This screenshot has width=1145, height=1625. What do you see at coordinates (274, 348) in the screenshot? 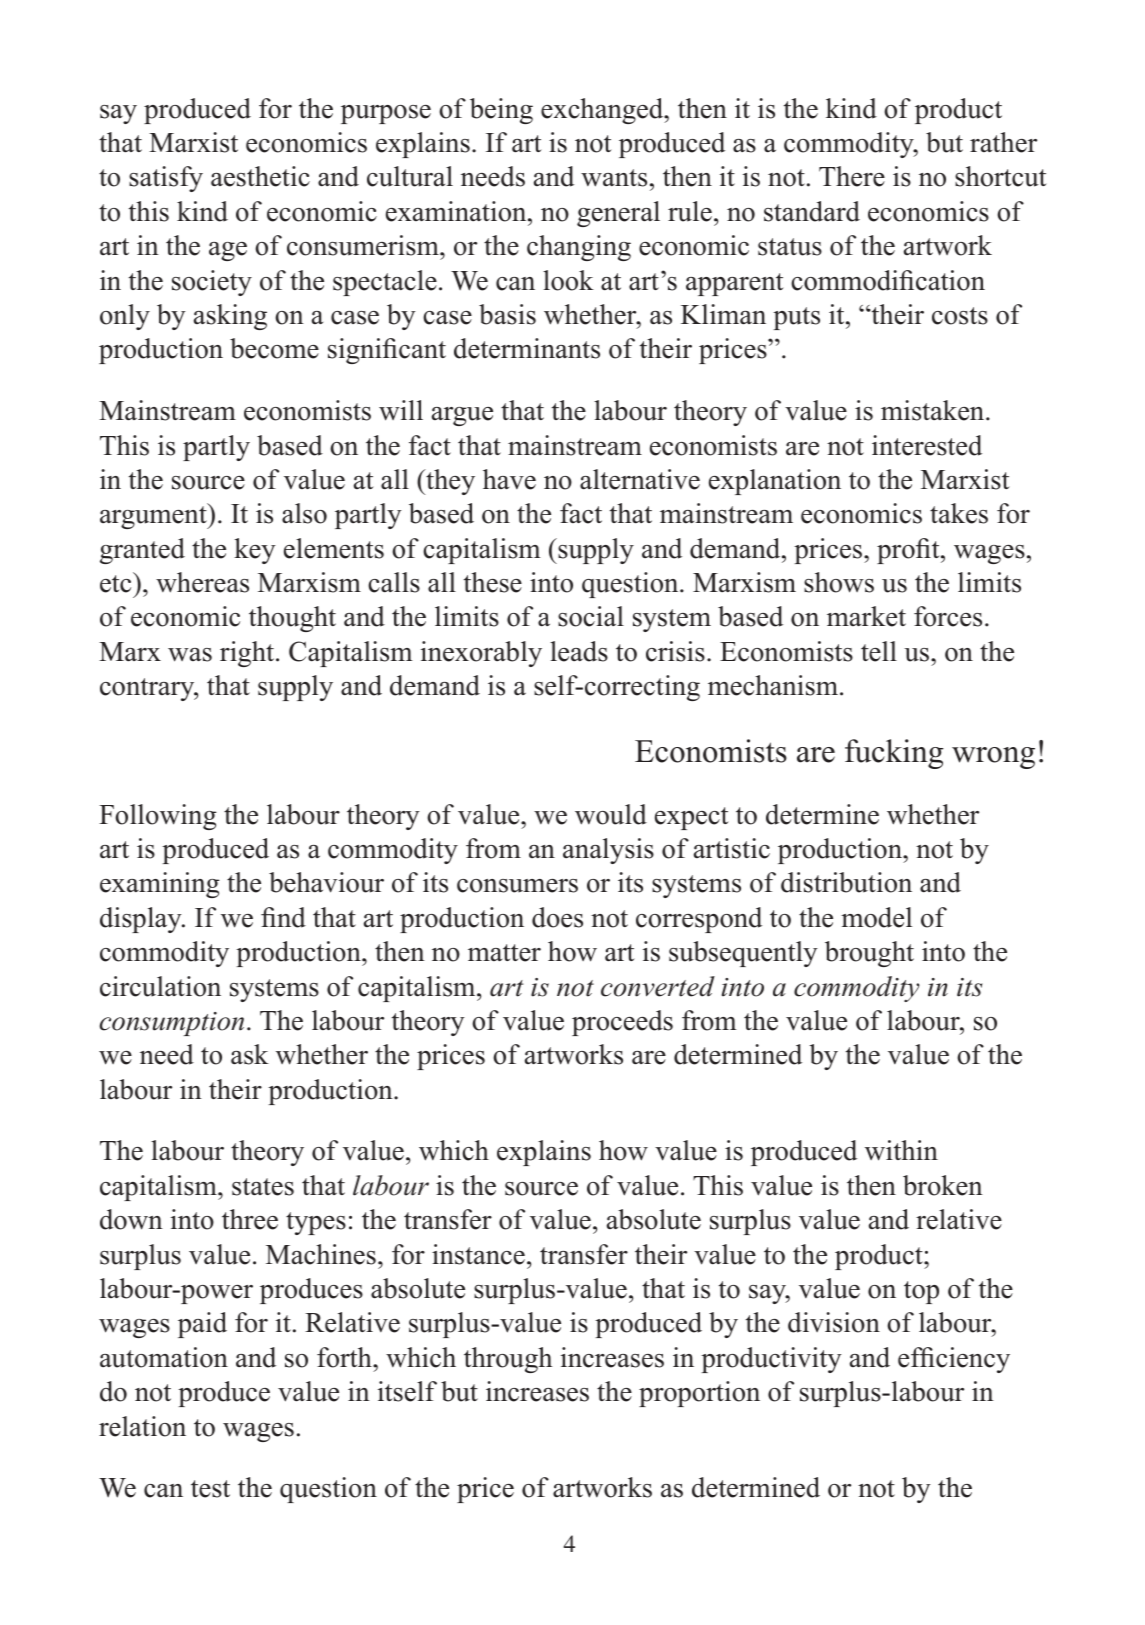
I see `become` at bounding box center [274, 348].
